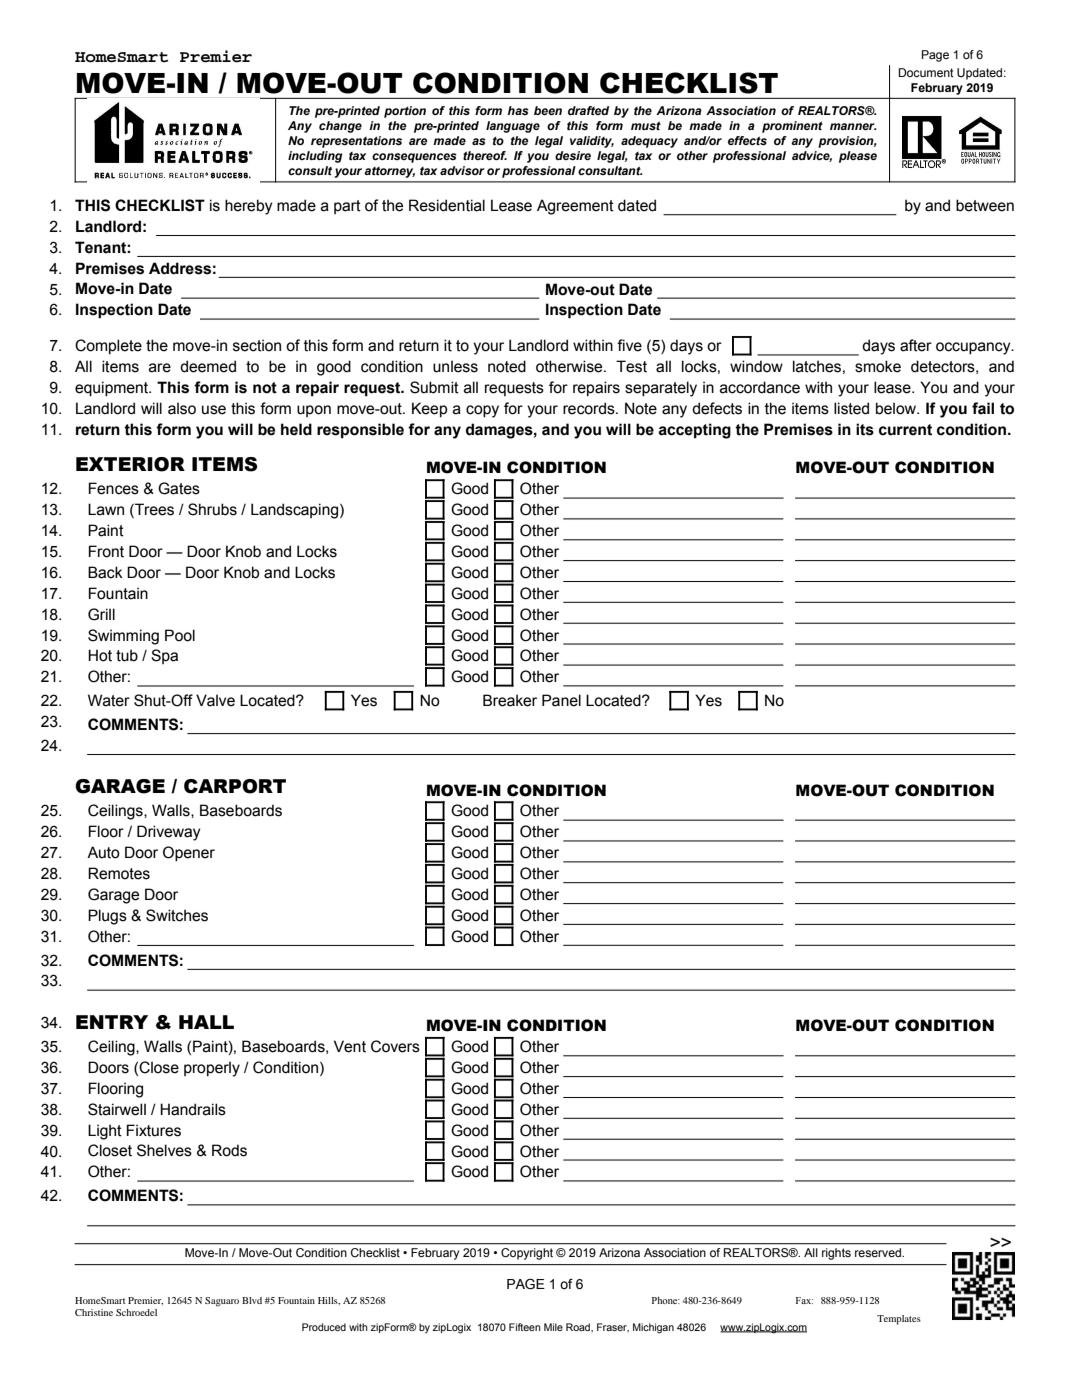 The height and width of the screenshot is (1378, 1065). I want to click on Panel, so click(561, 700).
